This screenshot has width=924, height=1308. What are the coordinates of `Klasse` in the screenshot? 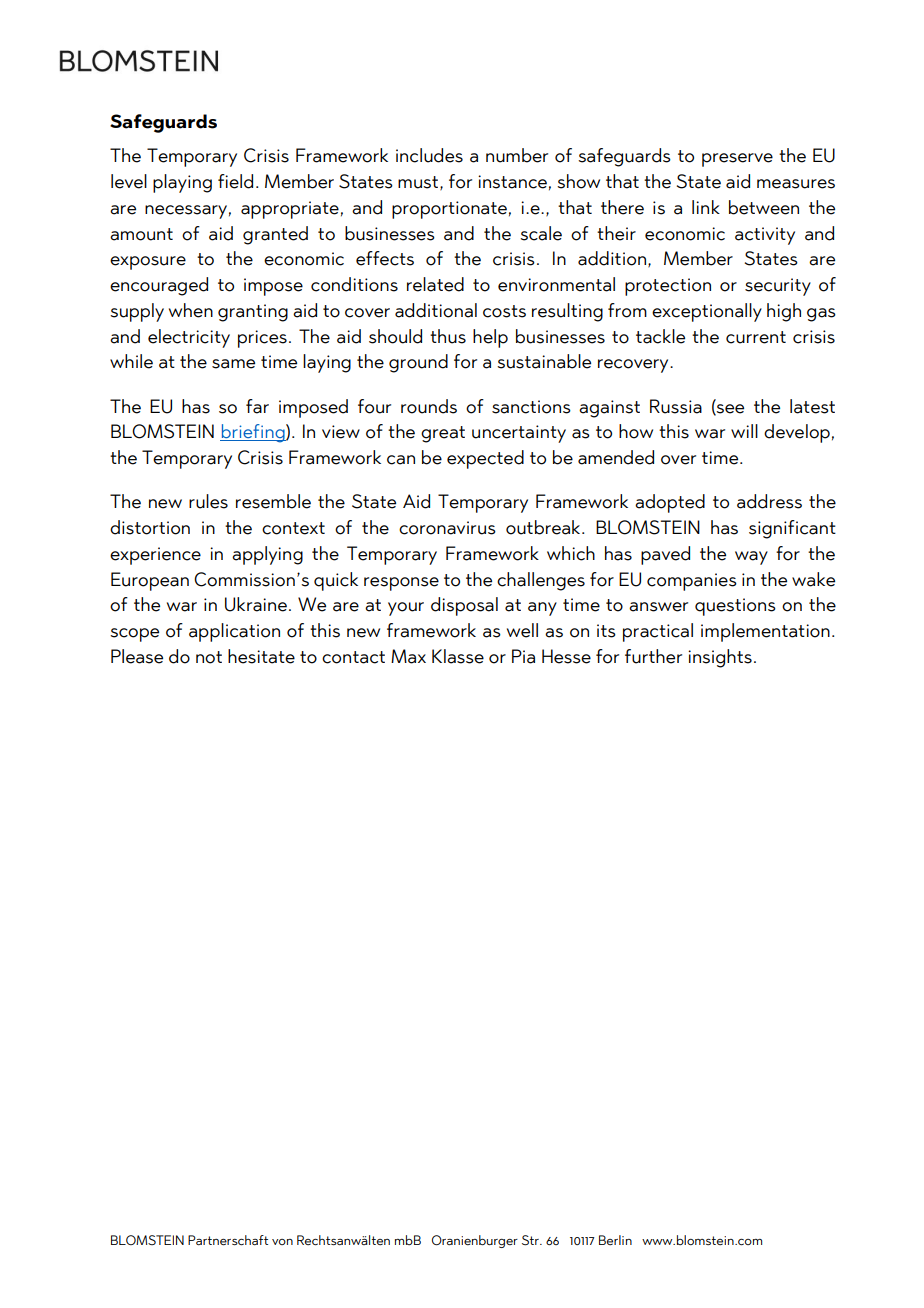 It's located at (458, 656).
